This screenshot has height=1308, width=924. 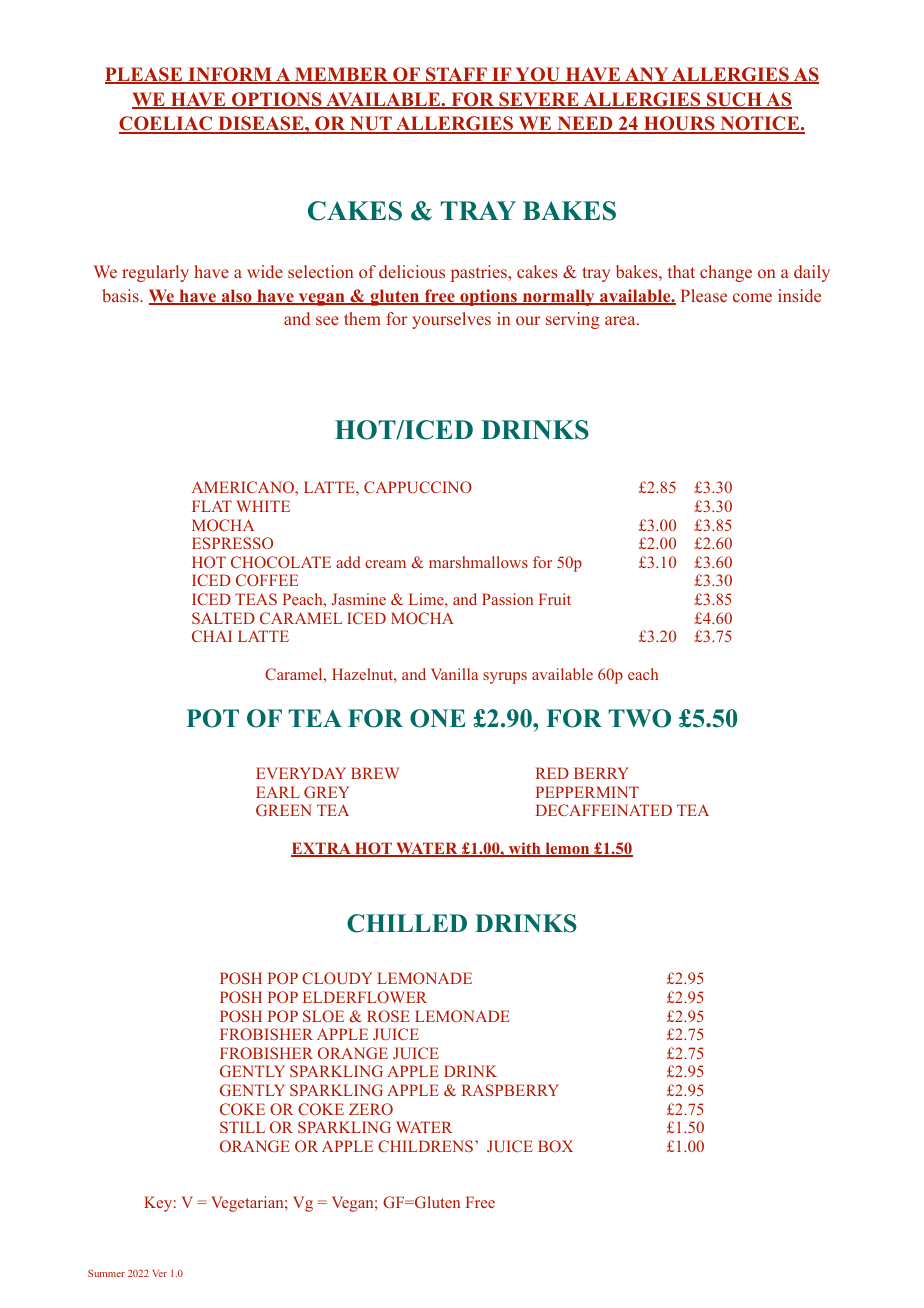 I want to click on ONE, so click(x=438, y=718).
